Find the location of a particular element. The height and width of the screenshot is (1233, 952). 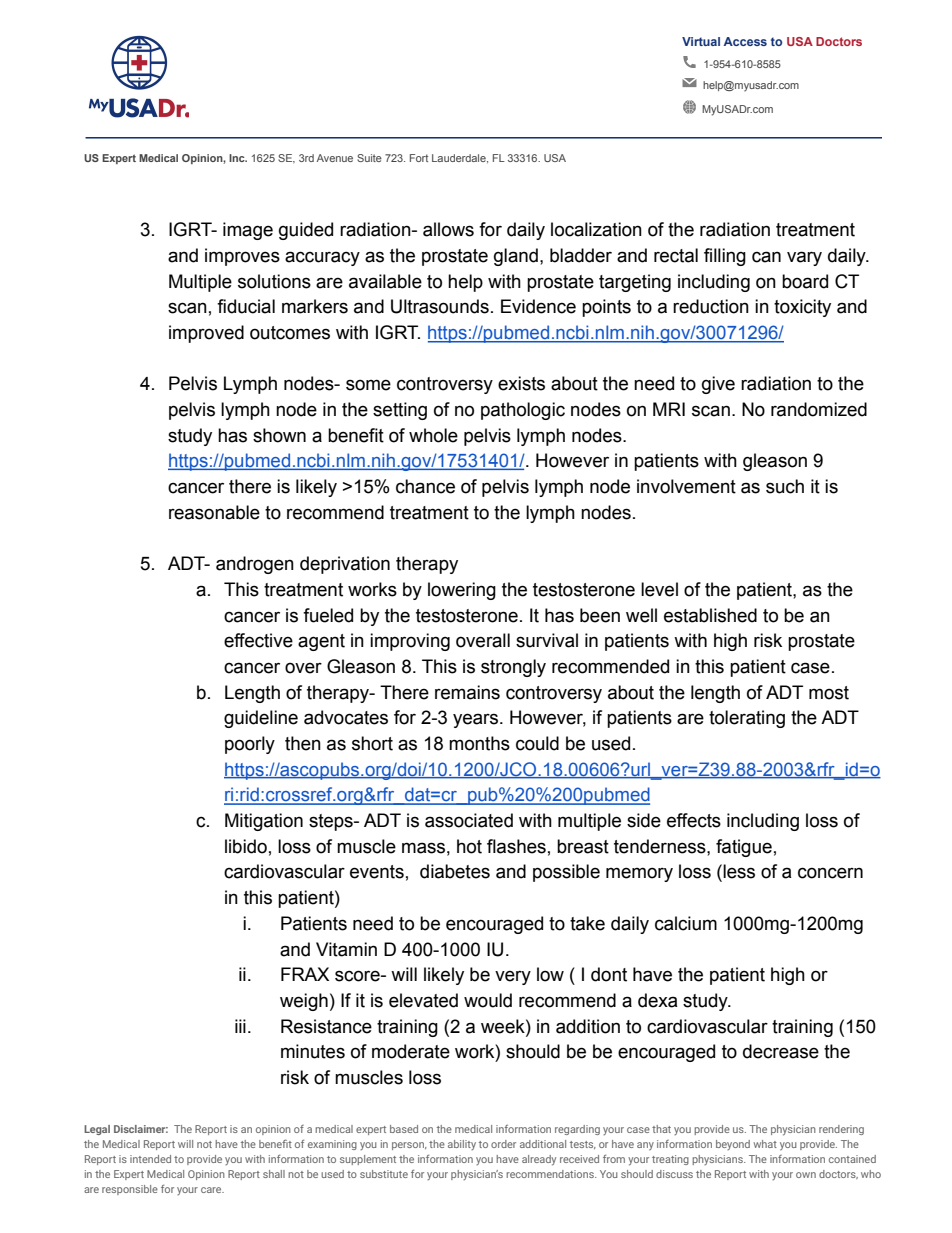

intended is located at coordinates (150, 1159).
